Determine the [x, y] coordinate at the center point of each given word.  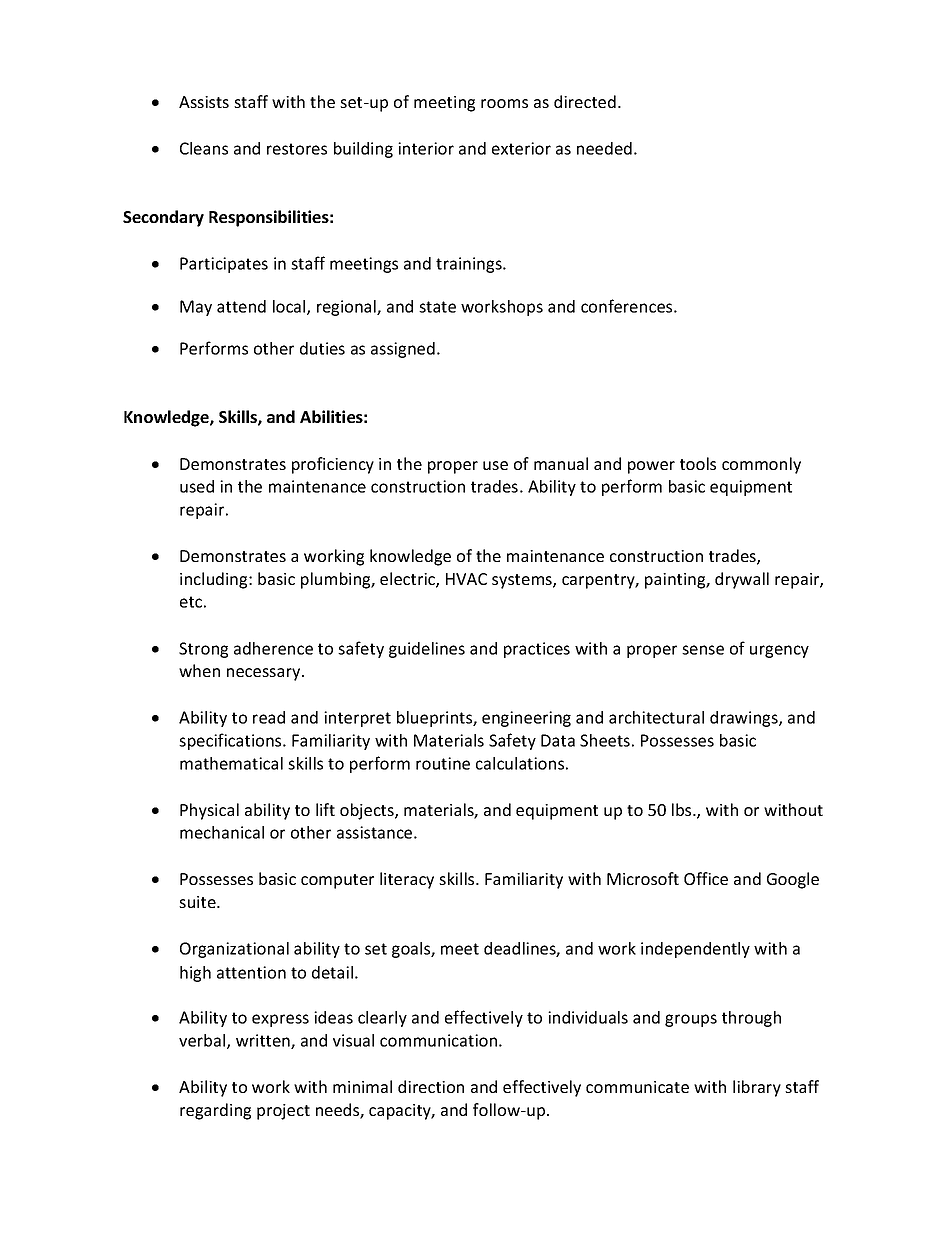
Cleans [204, 148]
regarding [215, 1111]
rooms [504, 103]
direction [431, 1086]
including [215, 580]
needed [604, 148]
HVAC [466, 579]
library [757, 1088]
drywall [742, 580]
